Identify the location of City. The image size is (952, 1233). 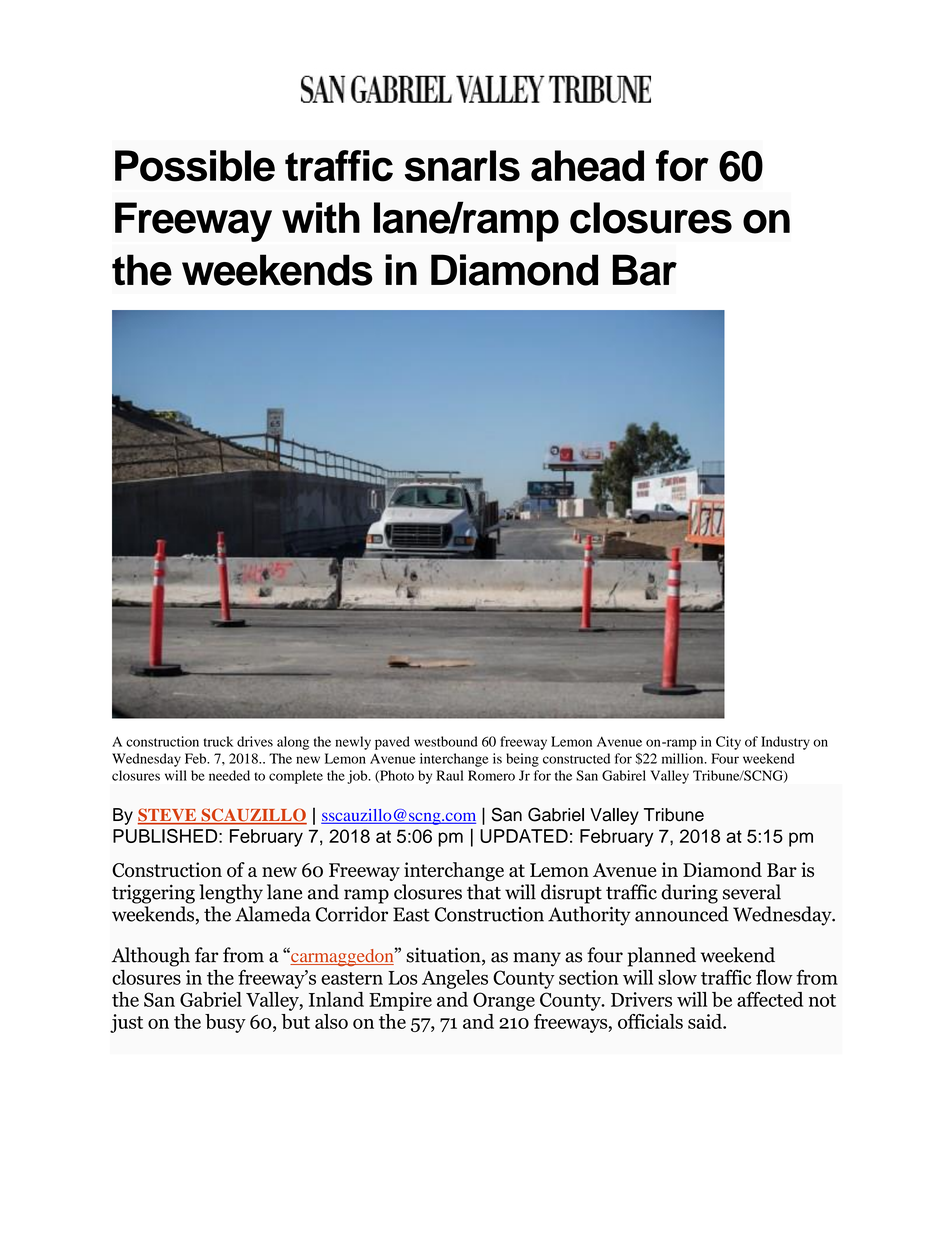
(728, 743).
